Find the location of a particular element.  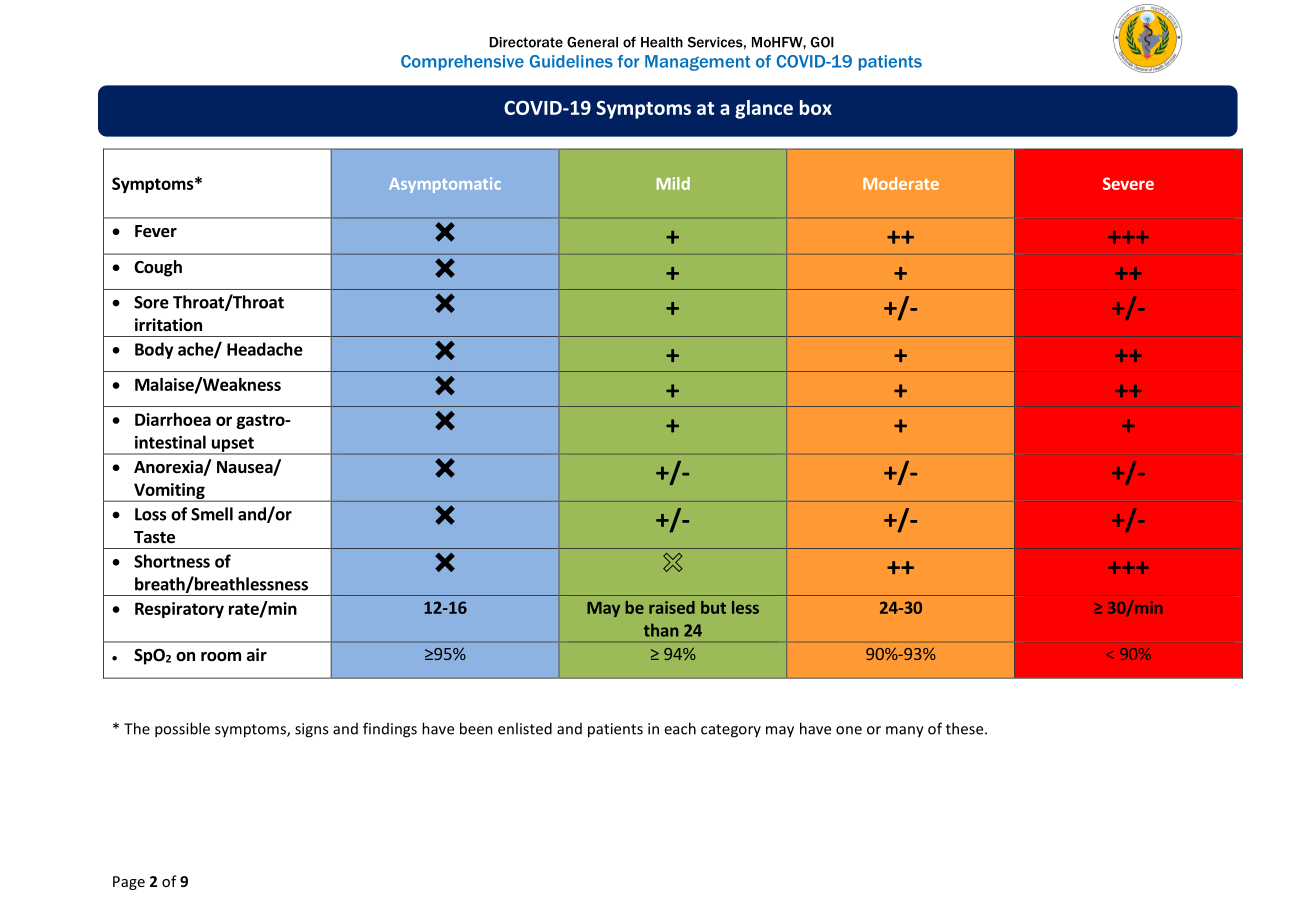

Diarrhoea is located at coordinates (173, 419).
